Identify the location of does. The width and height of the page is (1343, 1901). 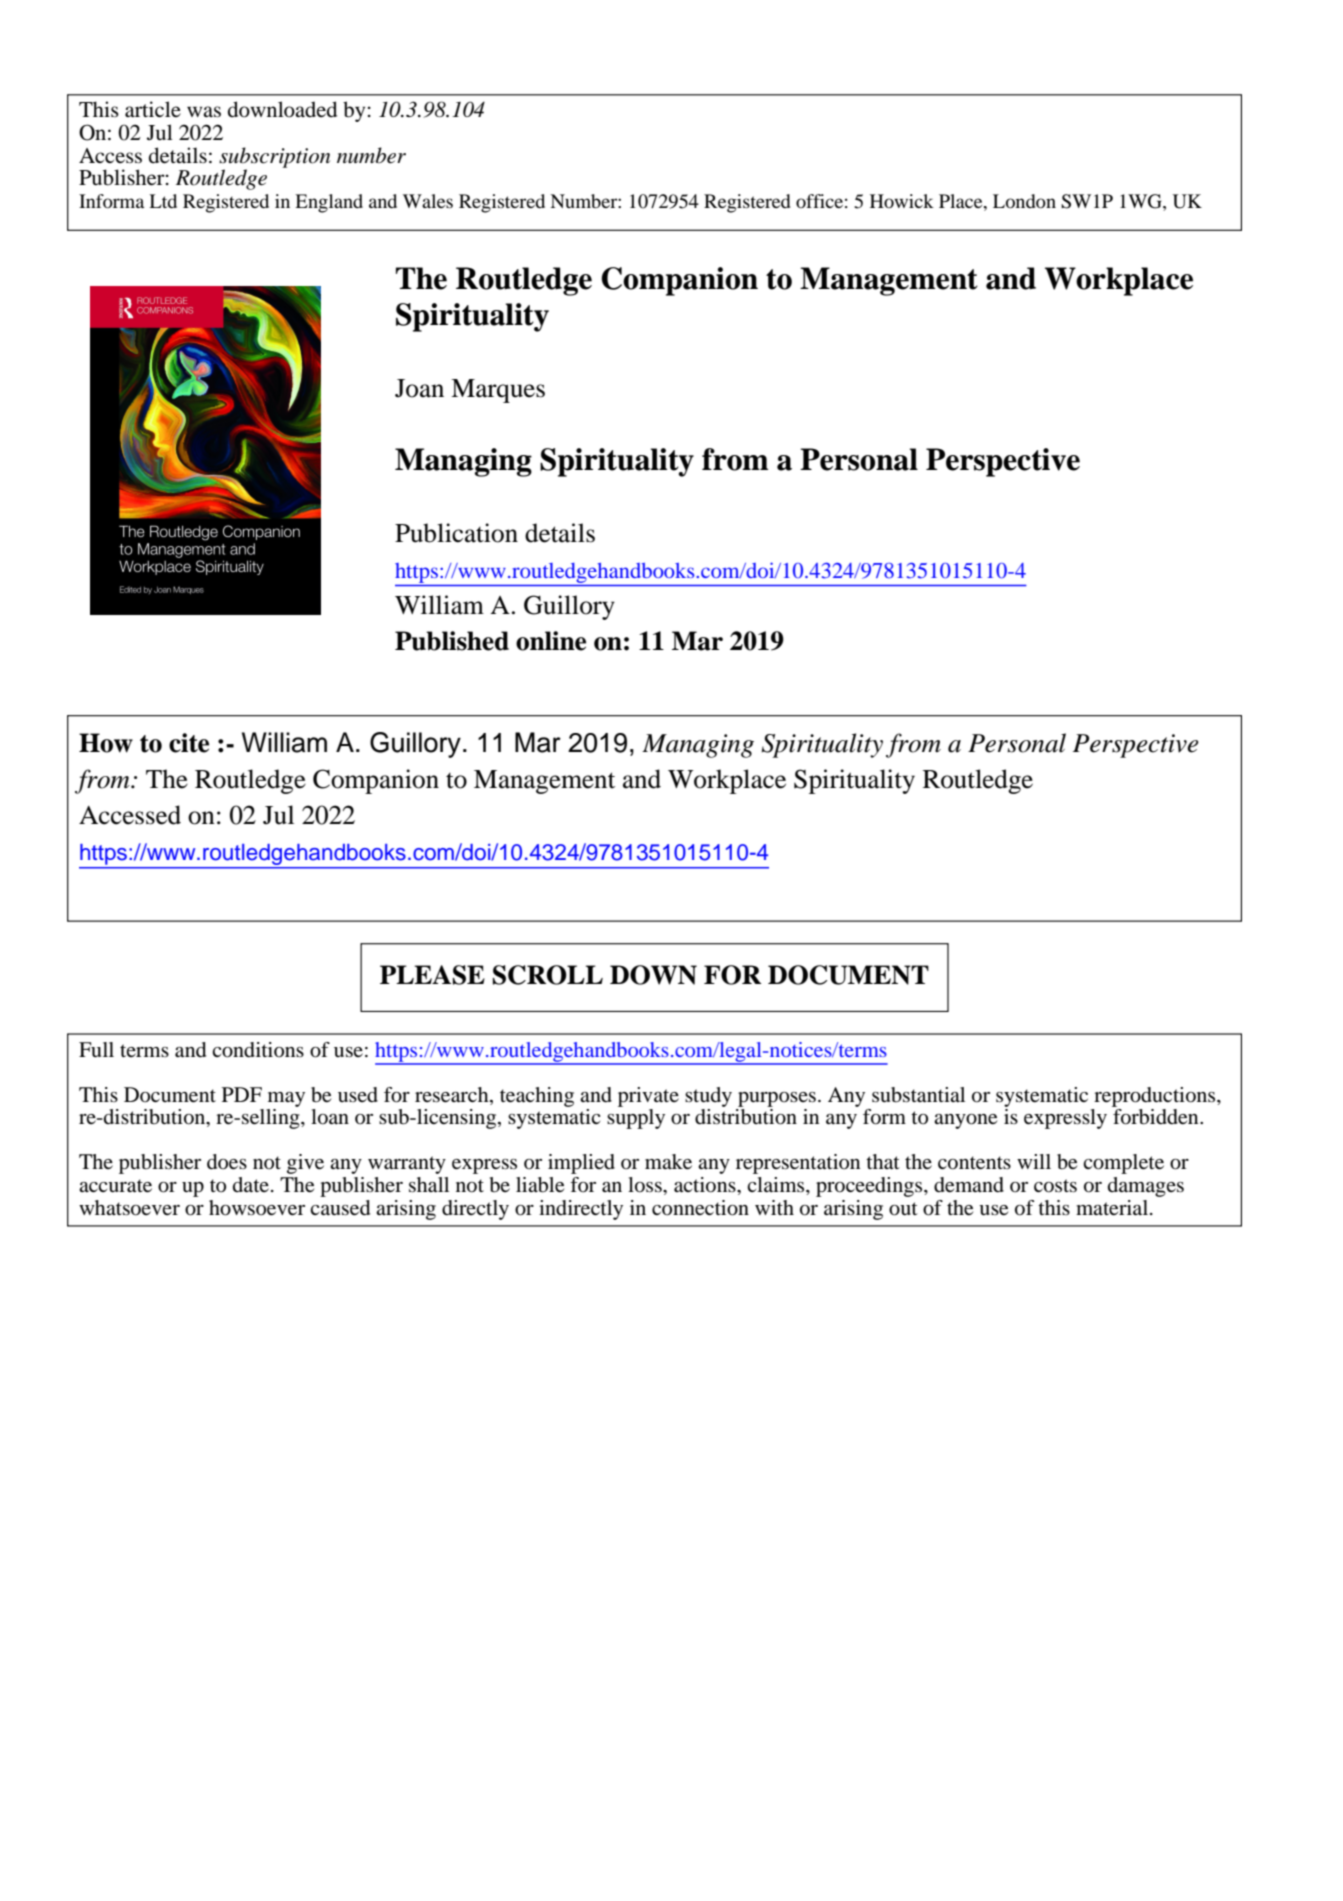
(227, 1162).
